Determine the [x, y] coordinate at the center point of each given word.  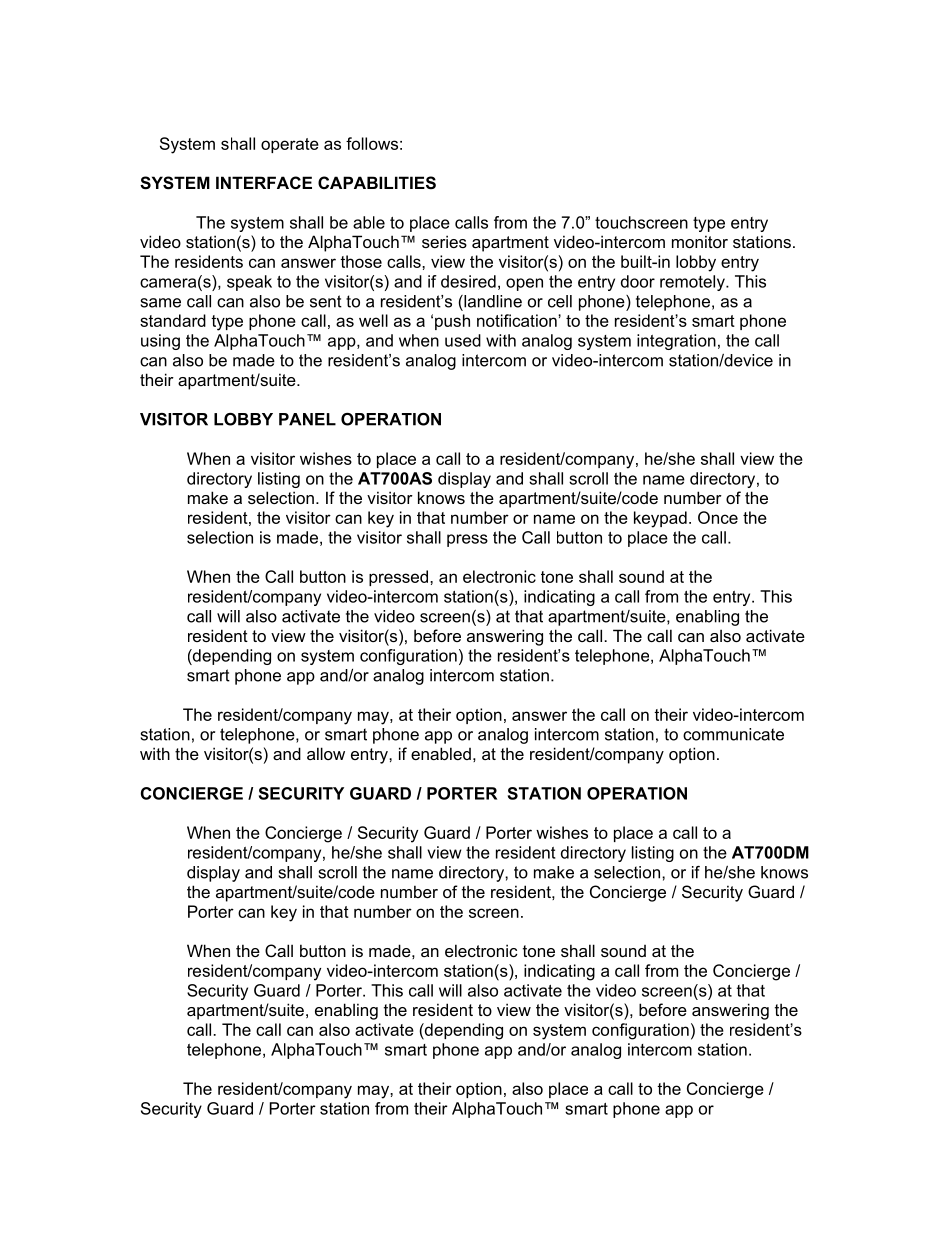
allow [326, 753]
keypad [660, 519]
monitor [700, 241]
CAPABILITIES [377, 183]
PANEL [307, 419]
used [463, 340]
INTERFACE [264, 182]
